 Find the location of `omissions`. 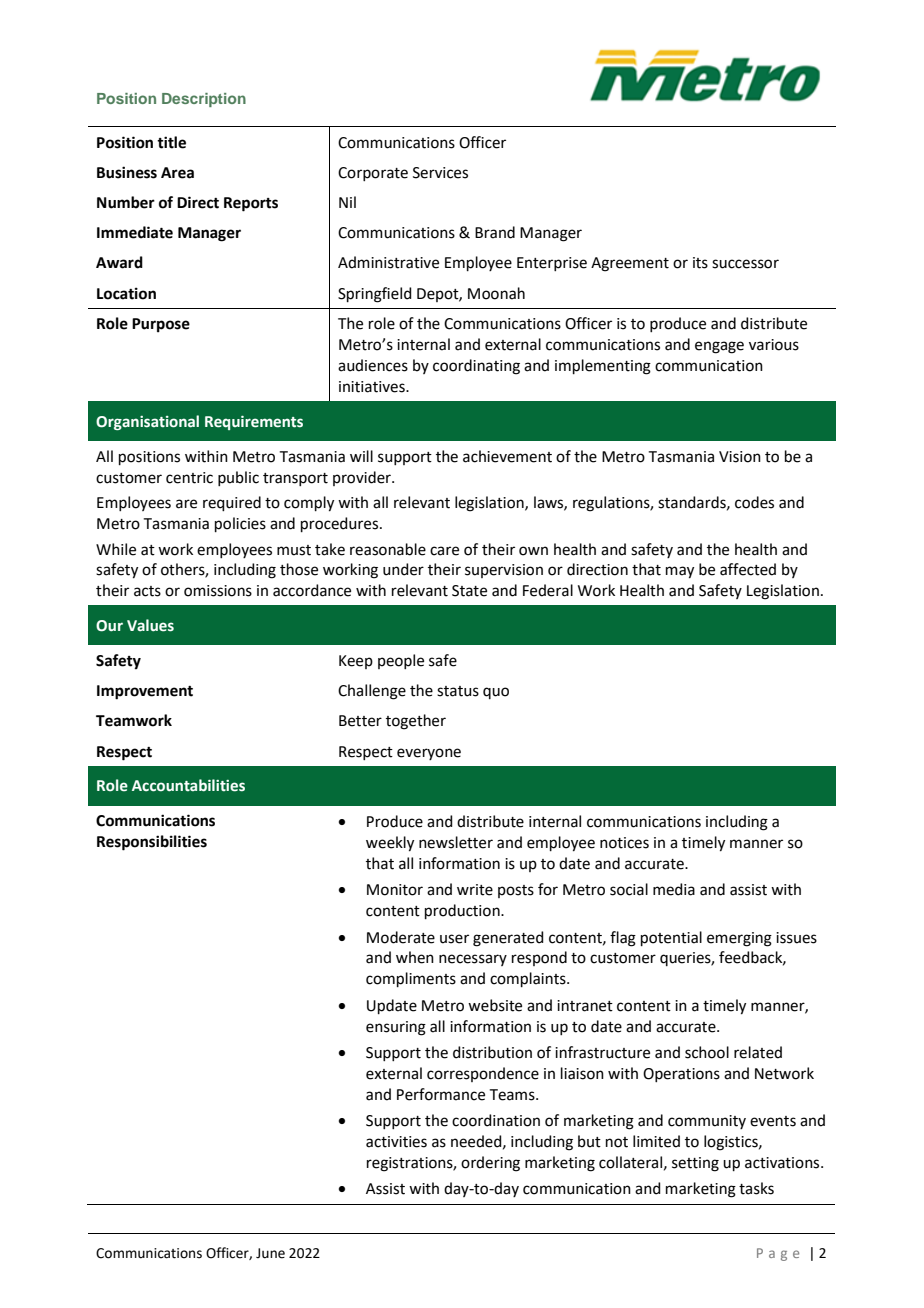

omissions is located at coordinates (218, 591).
